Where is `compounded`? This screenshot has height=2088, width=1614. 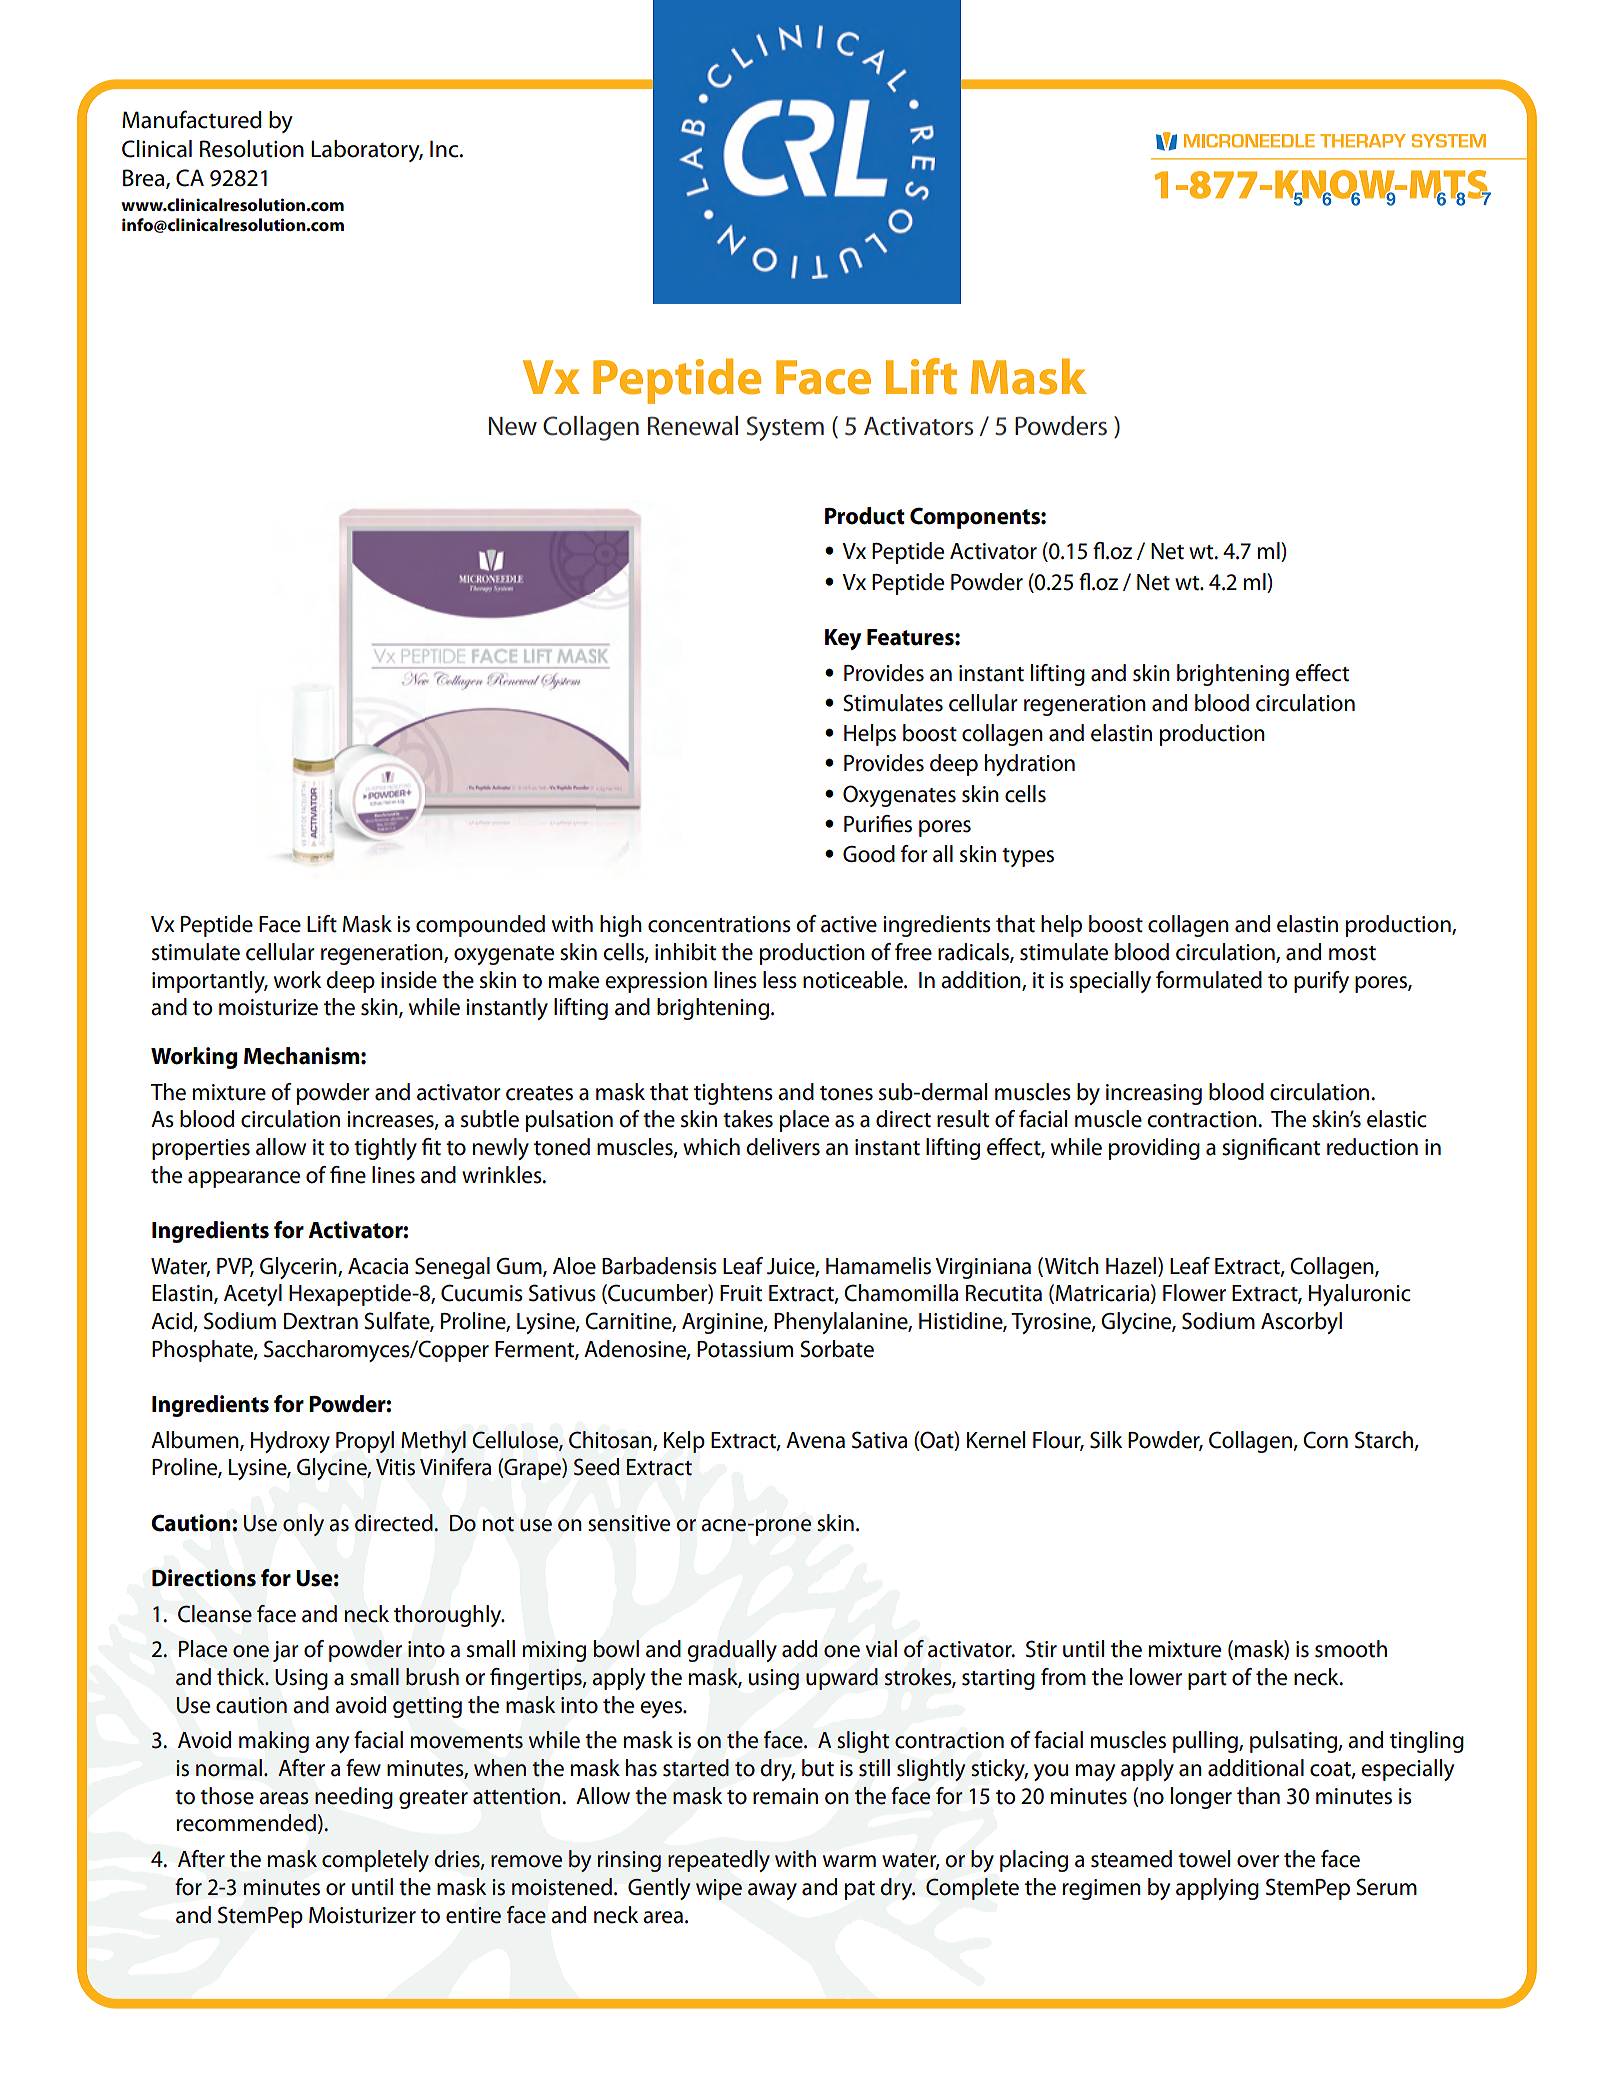
compounded is located at coordinates (480, 926).
